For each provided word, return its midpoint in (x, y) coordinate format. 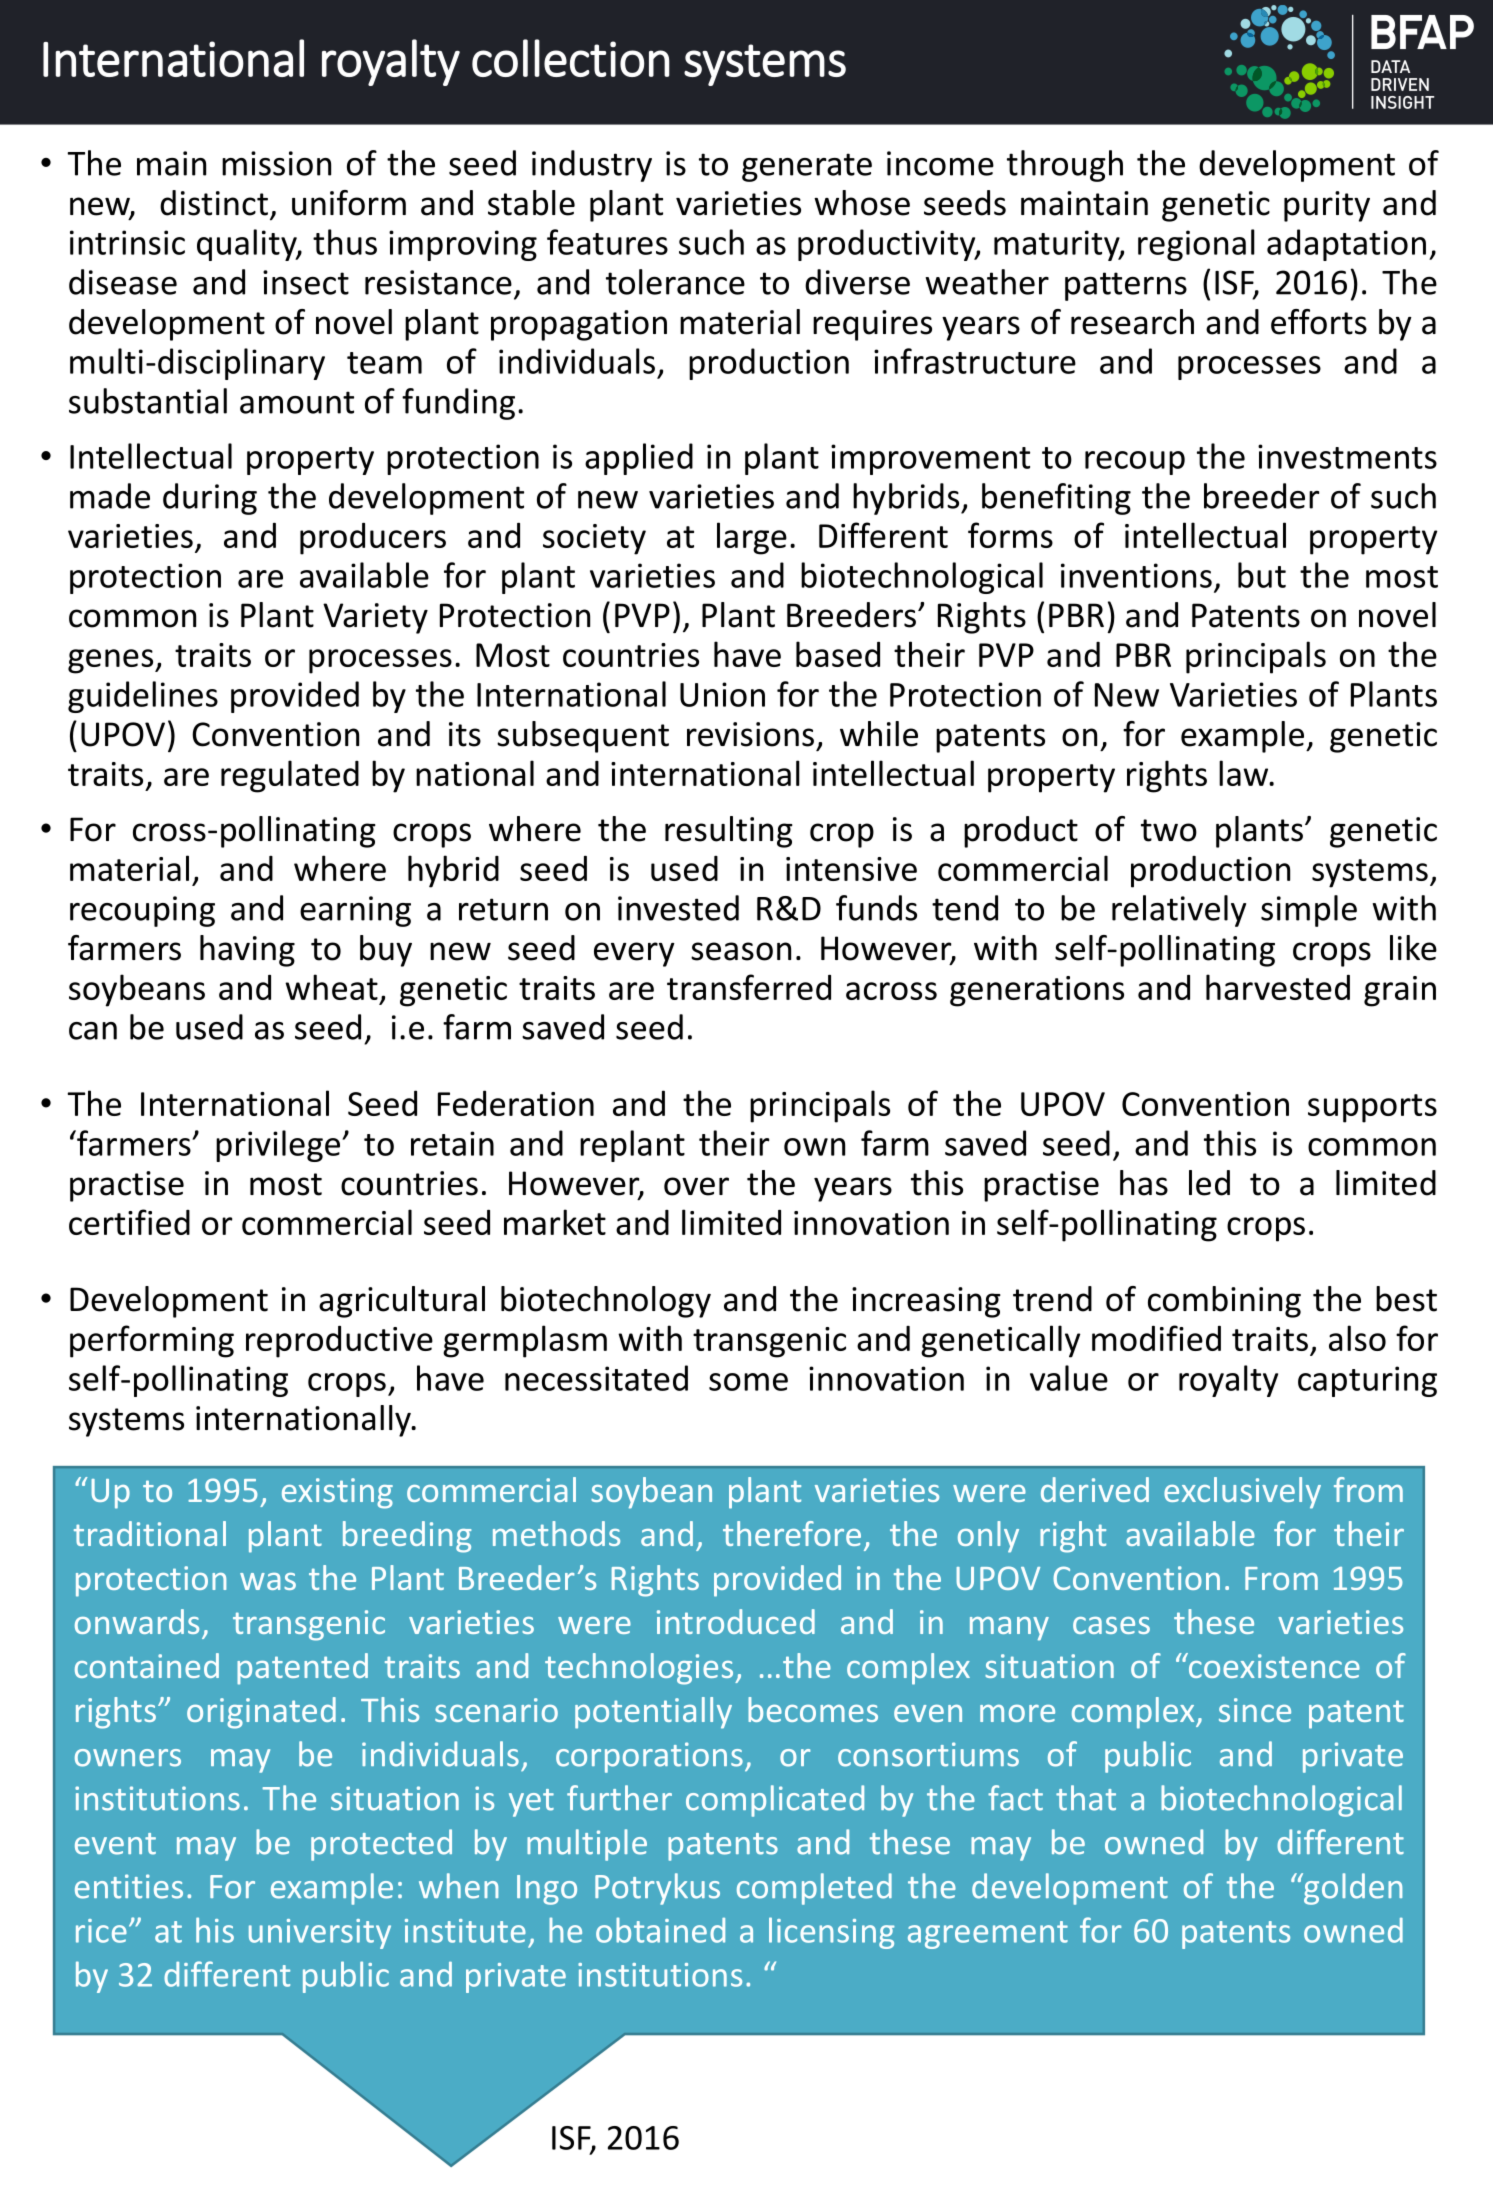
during (210, 499)
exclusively (1242, 1493)
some (748, 1382)
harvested (1278, 987)
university (320, 1934)
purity (1327, 206)
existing (337, 1493)
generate (807, 167)
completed (814, 1889)
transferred (749, 987)
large (752, 538)
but (1262, 575)
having (247, 951)
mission (276, 163)
